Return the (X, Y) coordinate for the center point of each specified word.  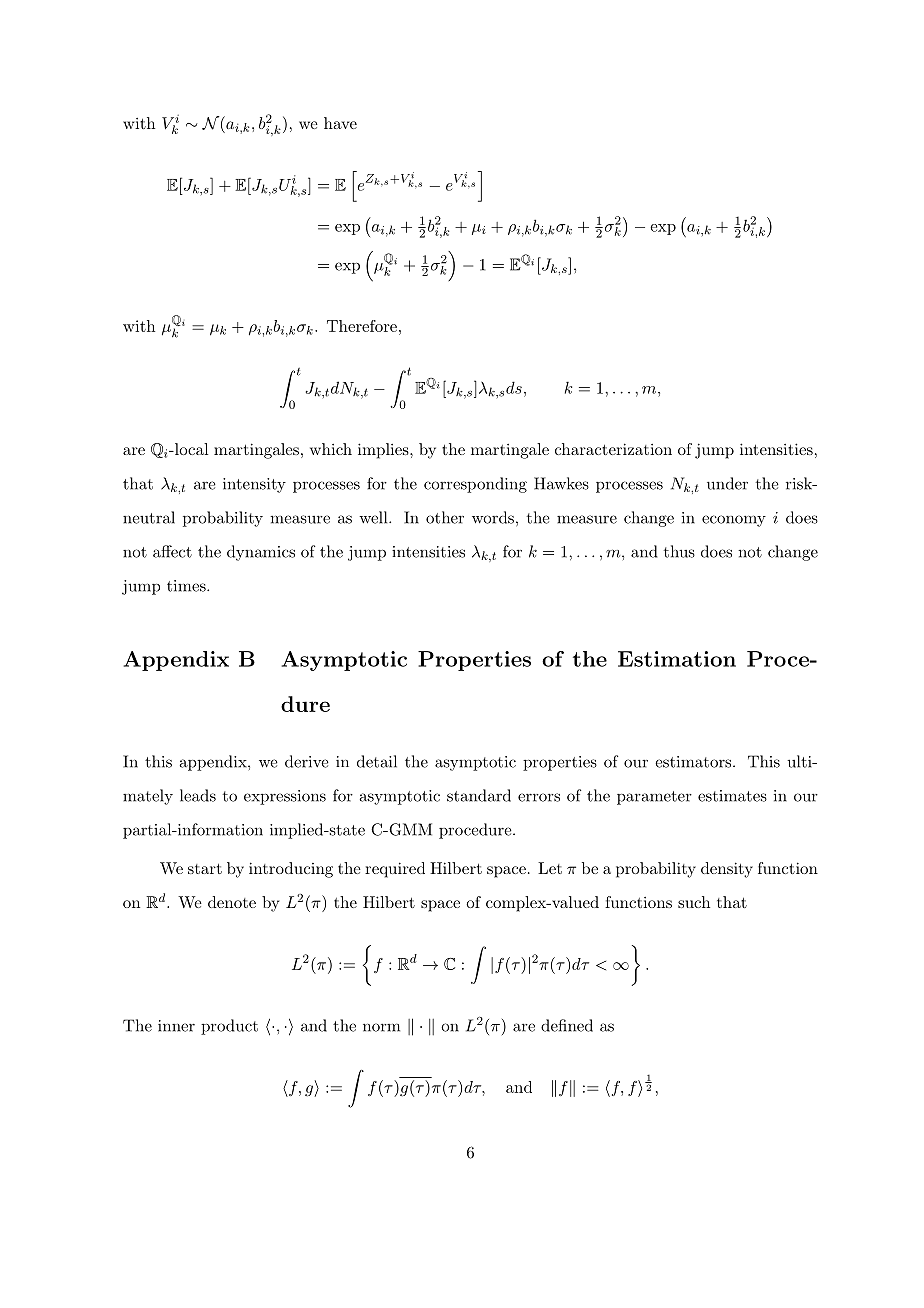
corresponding (475, 485)
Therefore (362, 326)
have (340, 123)
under (727, 483)
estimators (693, 762)
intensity (254, 485)
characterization (613, 449)
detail (377, 761)
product (229, 1027)
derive (307, 761)
